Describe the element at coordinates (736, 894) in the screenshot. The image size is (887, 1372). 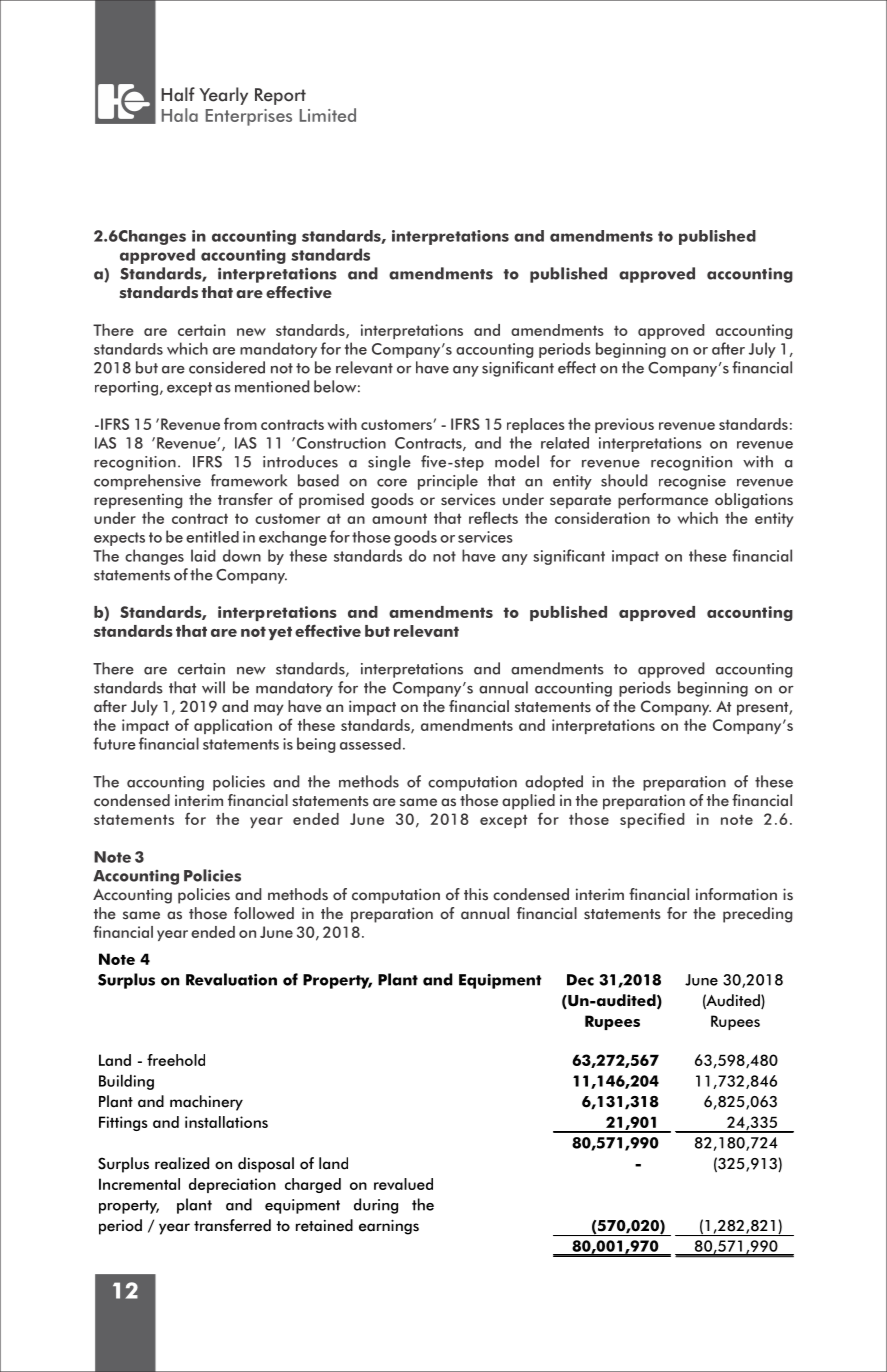
I see `information` at that location.
